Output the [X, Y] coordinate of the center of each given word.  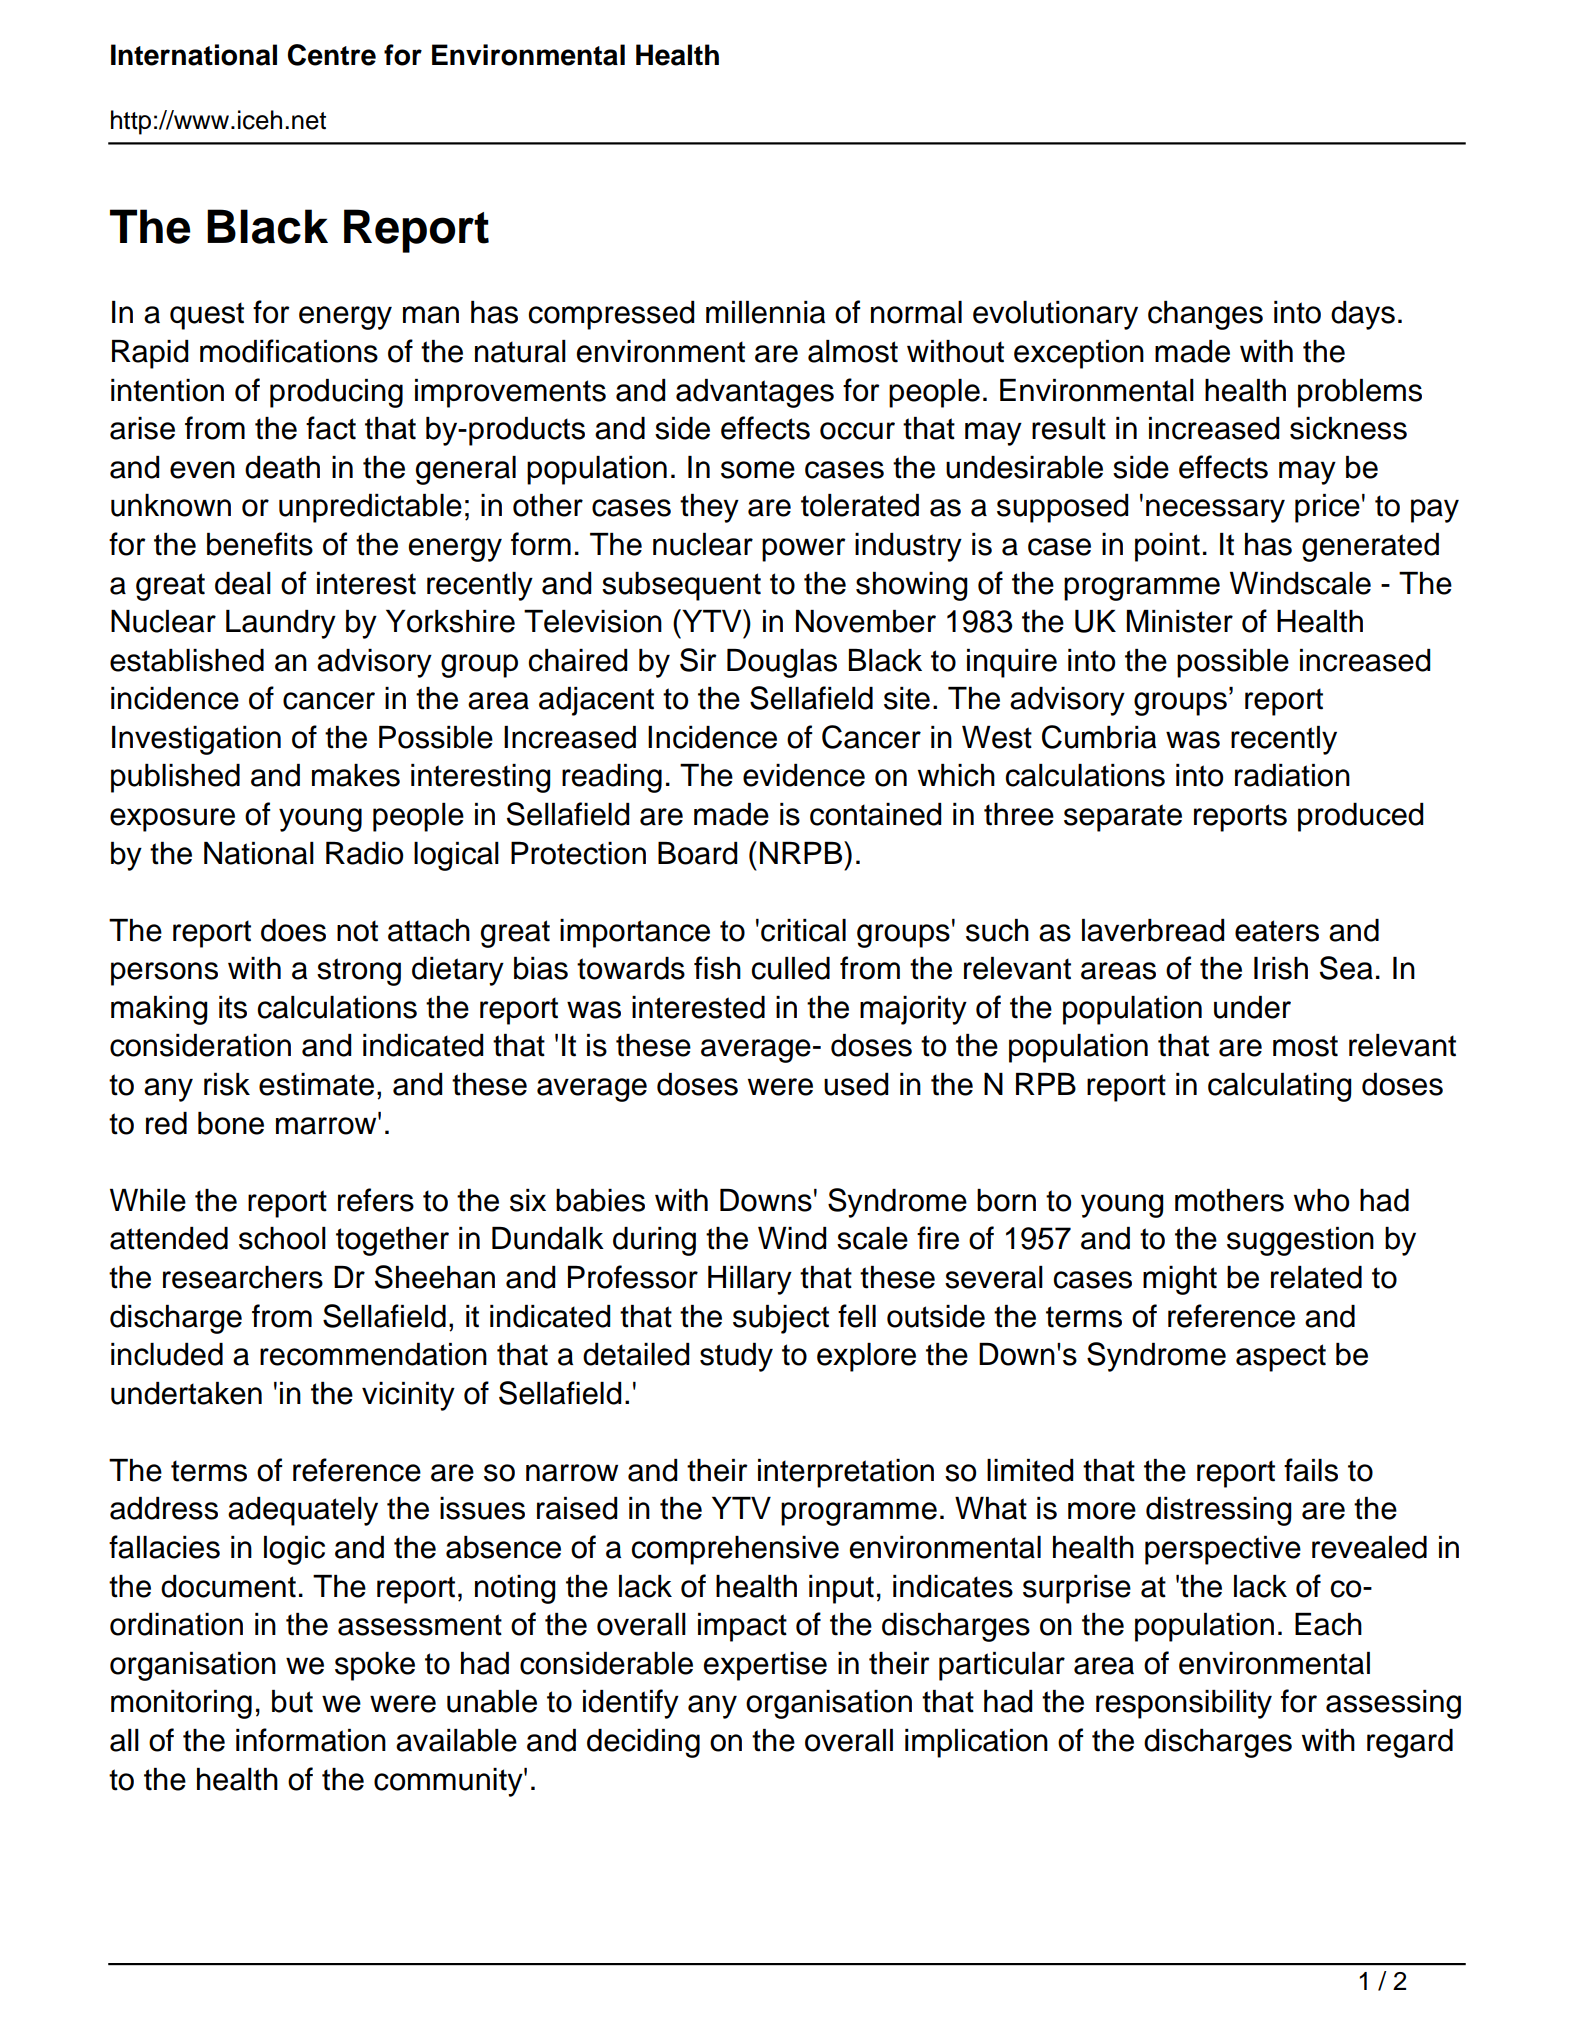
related [1316, 1277]
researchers [243, 1277]
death [282, 467]
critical [803, 930]
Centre [332, 55]
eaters [1277, 931]
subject [781, 1319]
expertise [765, 1666]
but [292, 1701]
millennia [765, 312]
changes [1205, 315]
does [293, 930]
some [758, 470]
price [1327, 508]
